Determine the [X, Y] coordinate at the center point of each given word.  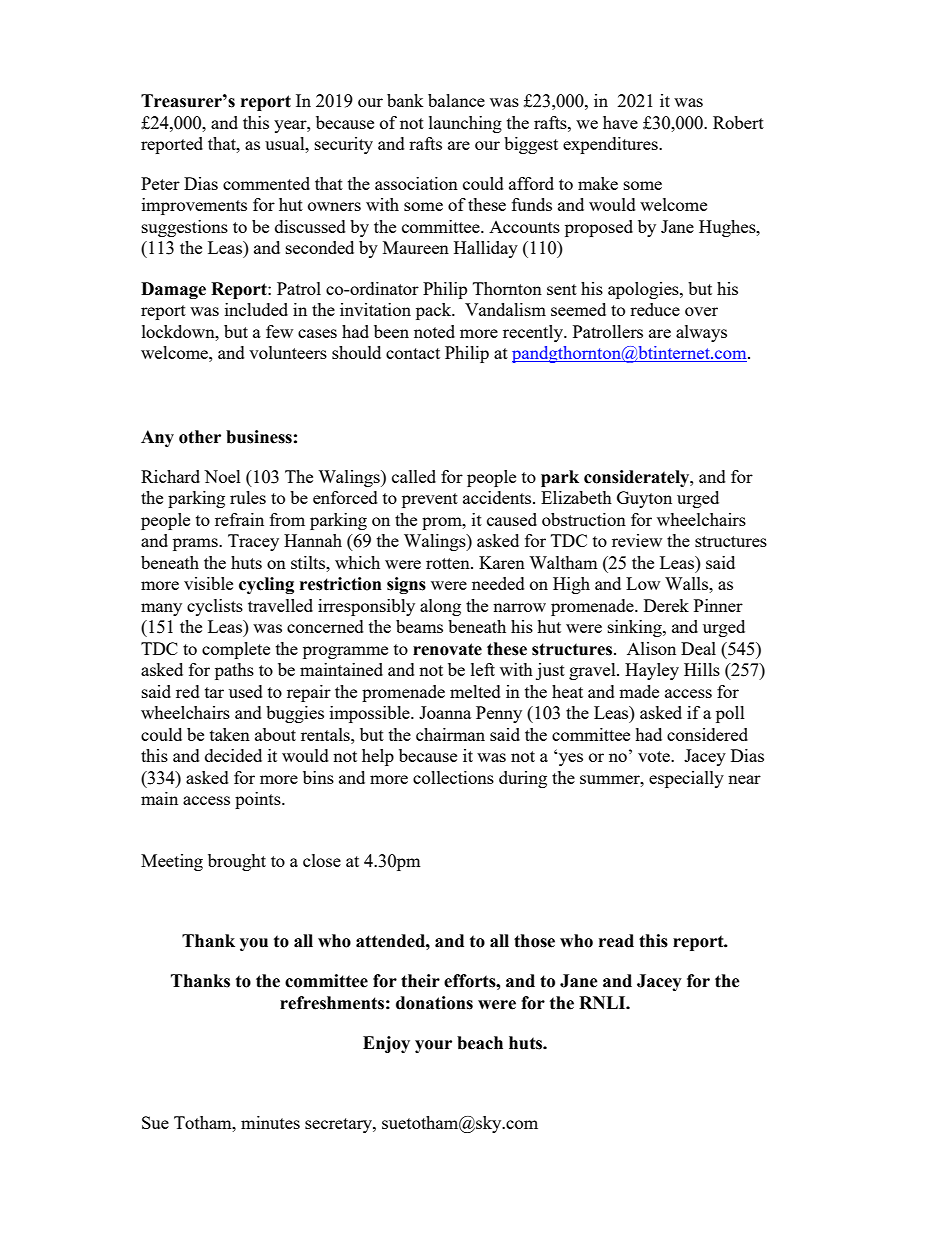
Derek [666, 605]
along [440, 607]
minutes [270, 1122]
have [620, 122]
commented [266, 183]
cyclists [215, 607]
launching [465, 124]
